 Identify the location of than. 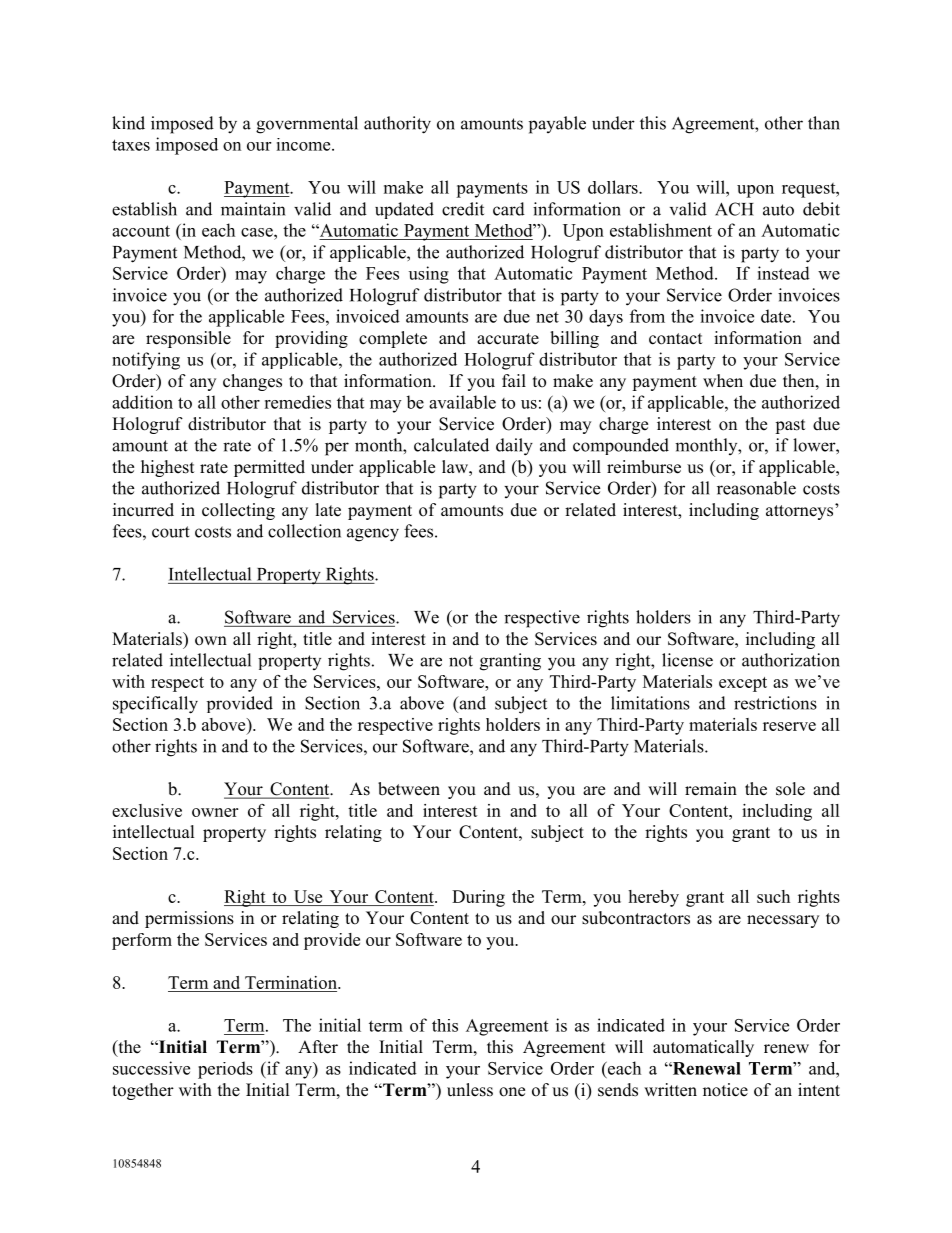
(824, 123).
